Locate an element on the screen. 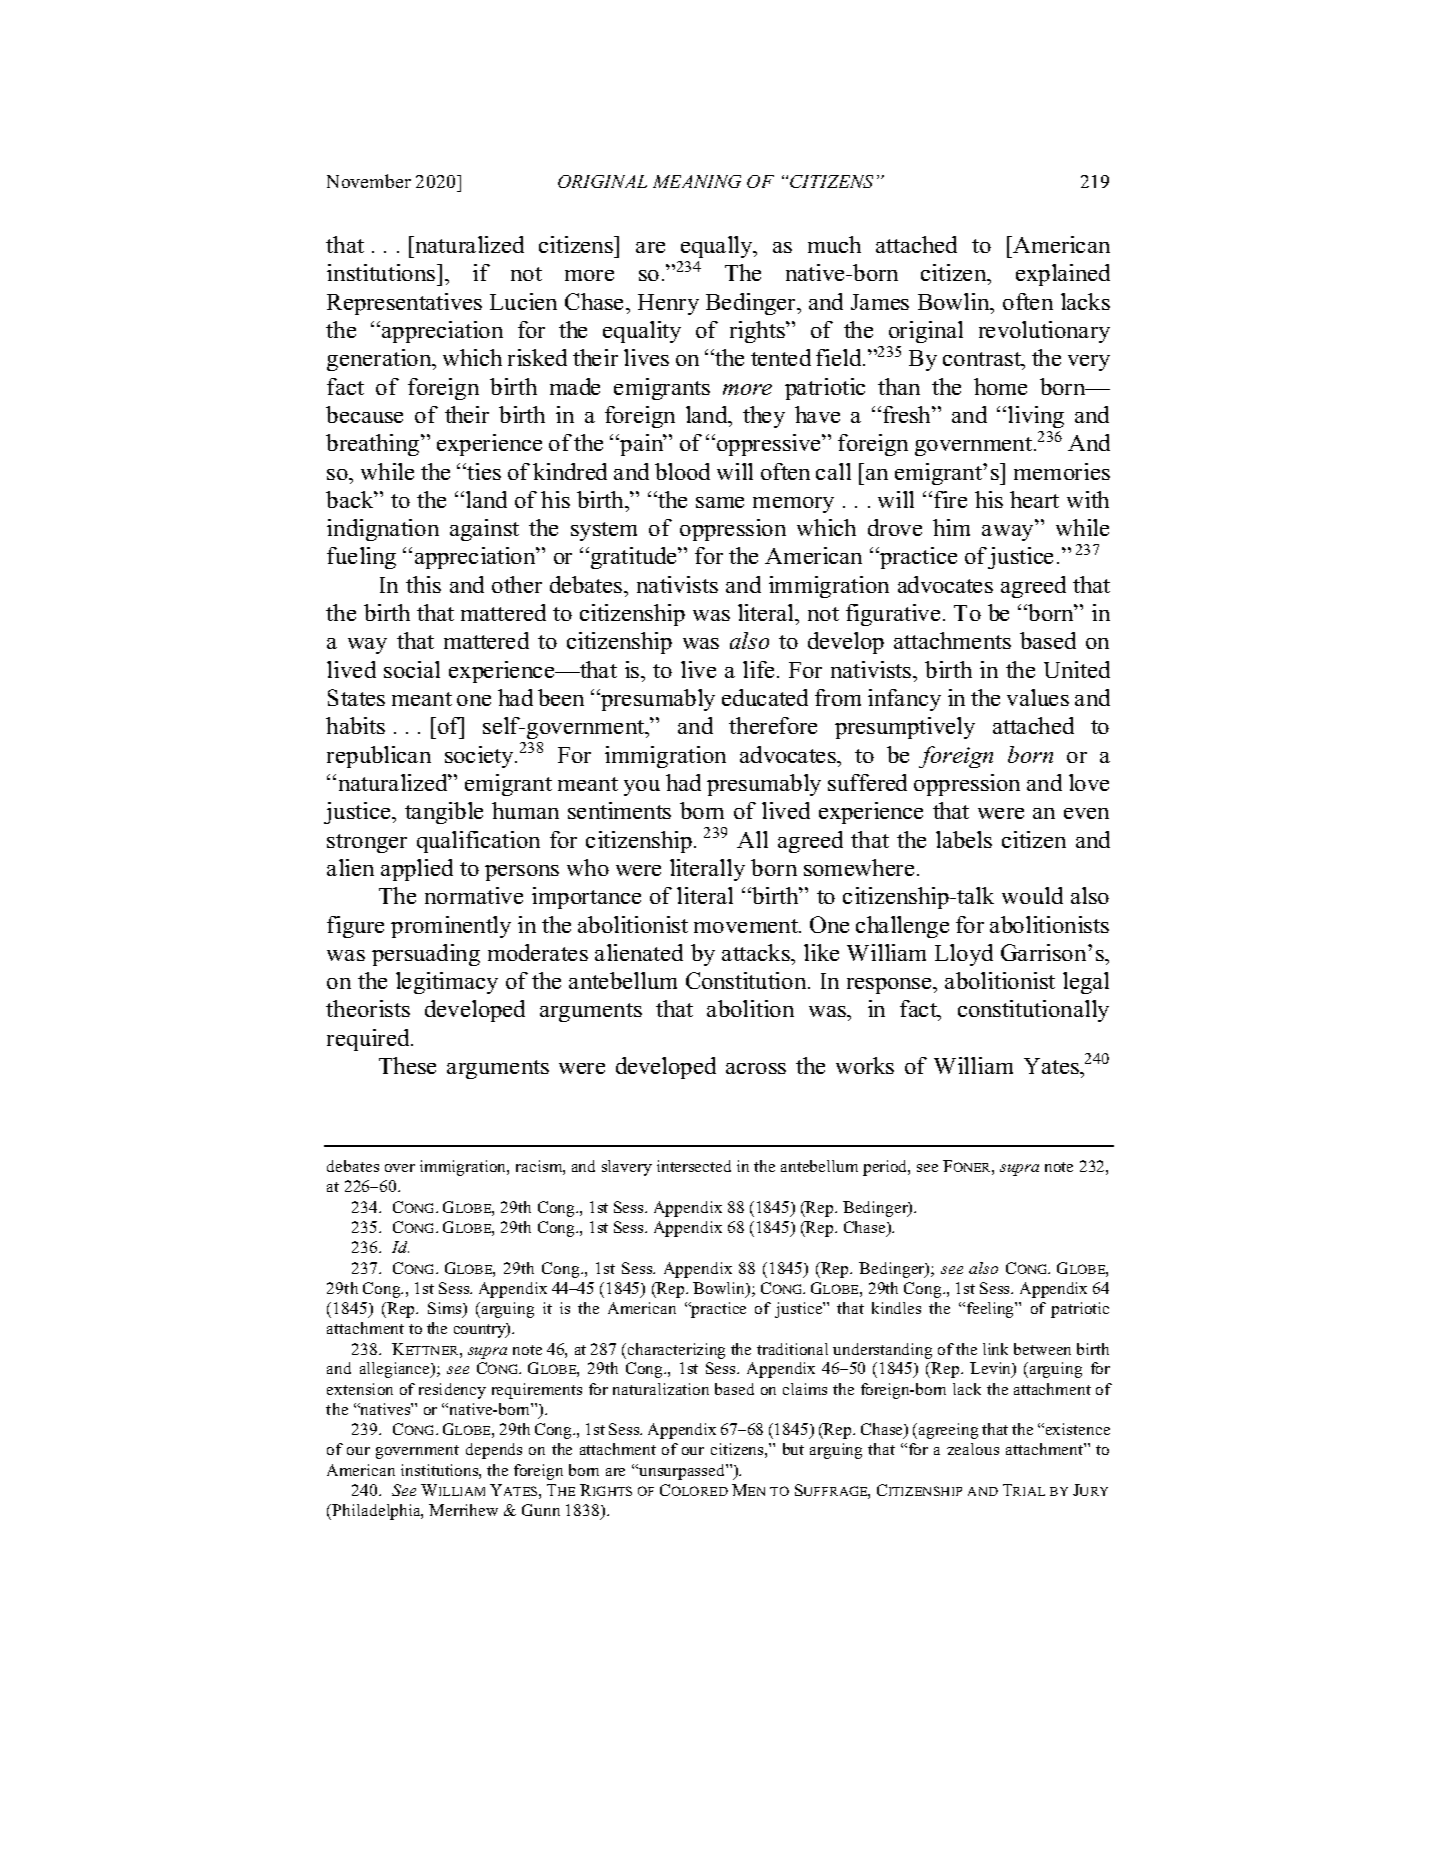 This screenshot has width=1435, height=1857. unsurpassed is located at coordinates (682, 1472).
